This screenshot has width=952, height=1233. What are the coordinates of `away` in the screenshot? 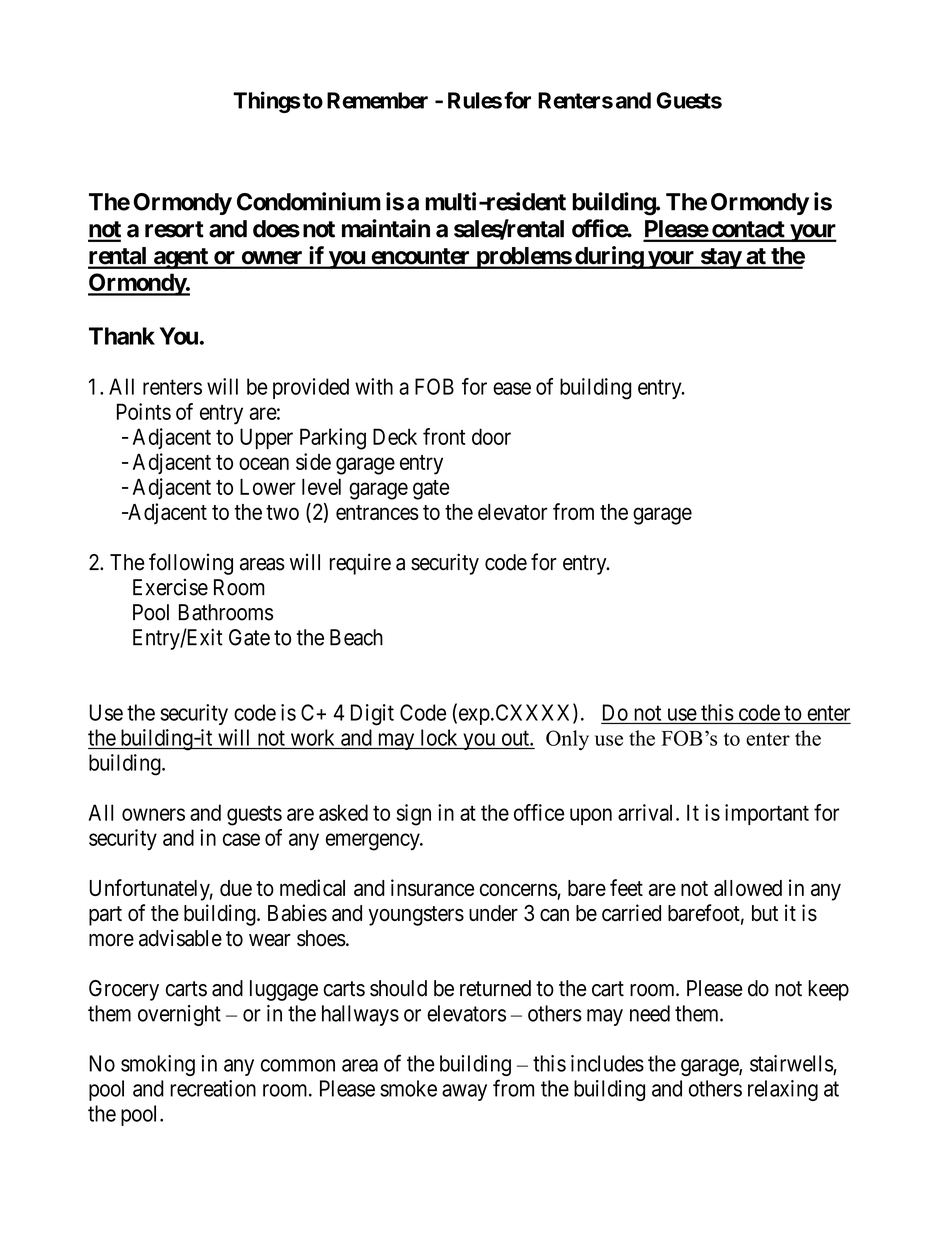 It's located at (464, 1092).
